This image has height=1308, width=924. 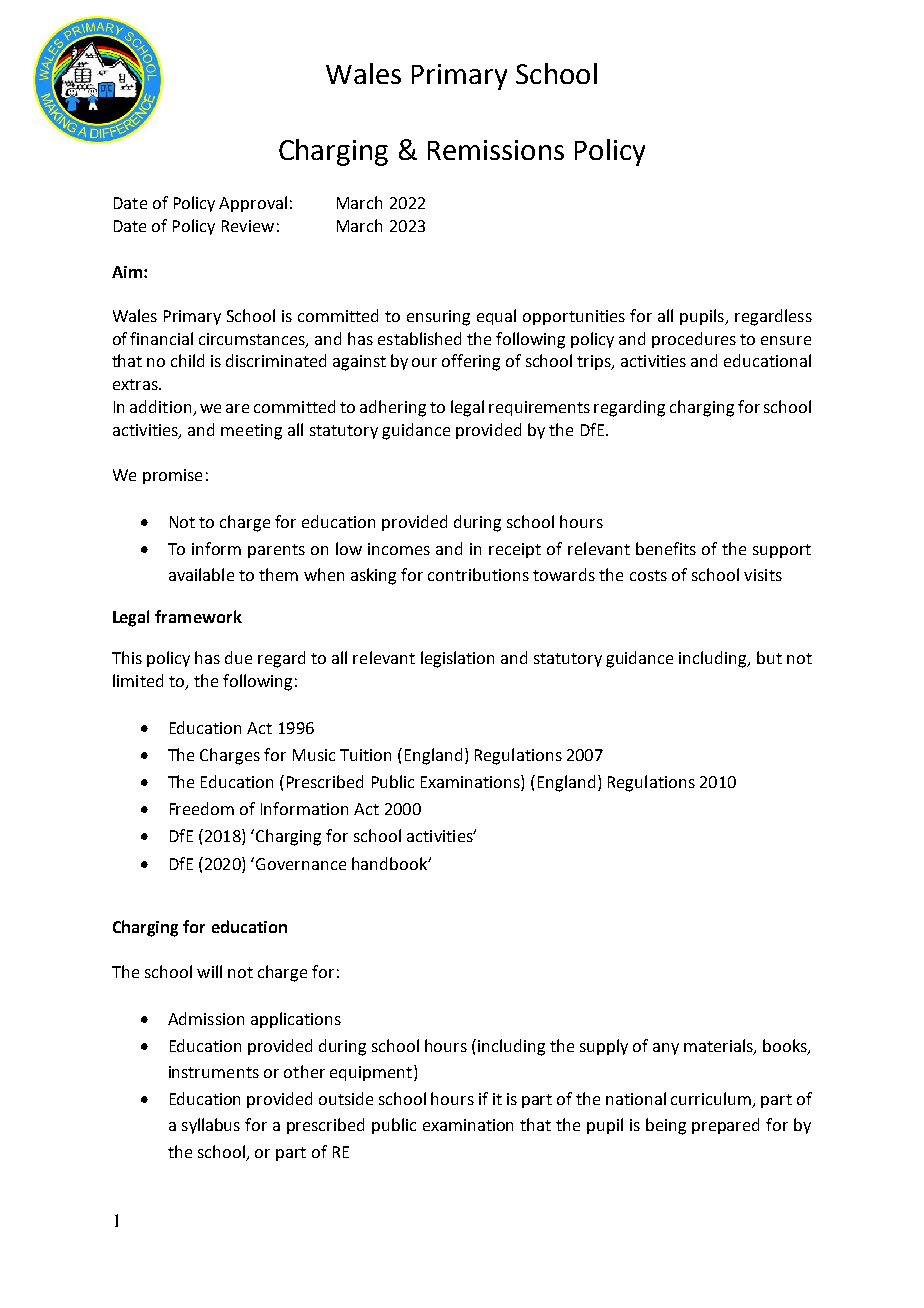 What do you see at coordinates (214, 1072) in the image?
I see `instruments` at bounding box center [214, 1072].
